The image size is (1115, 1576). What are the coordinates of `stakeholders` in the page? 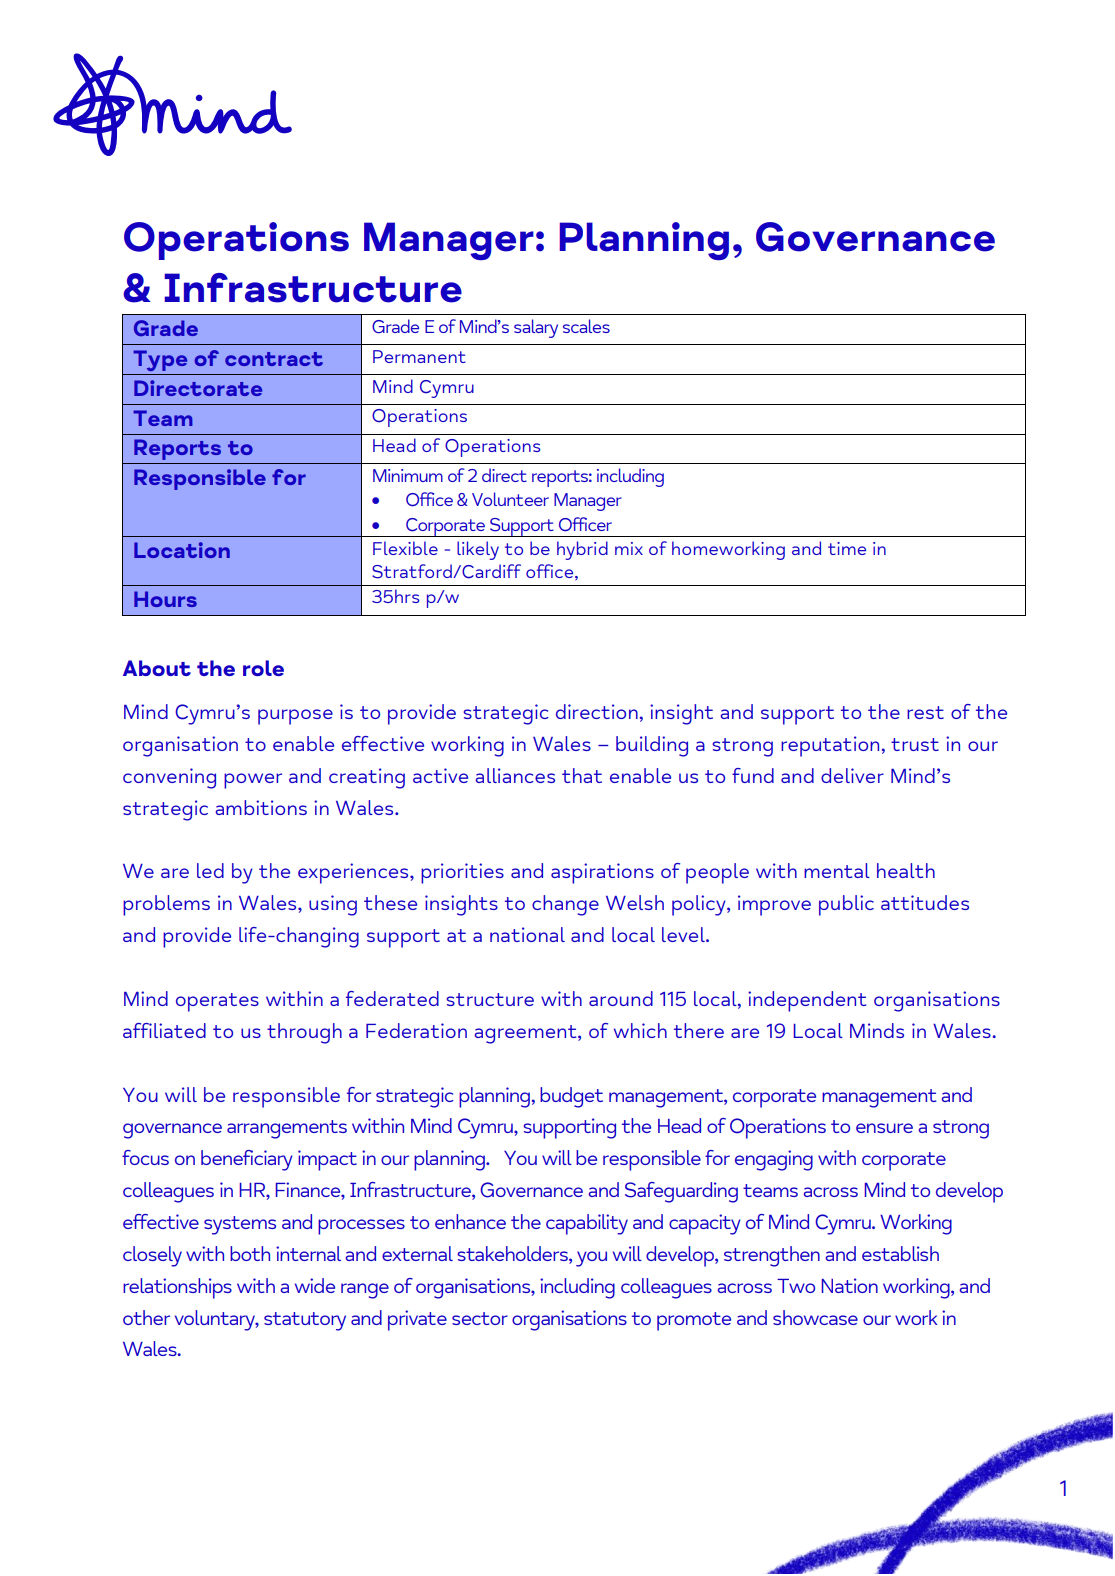 It's located at (513, 1253).
